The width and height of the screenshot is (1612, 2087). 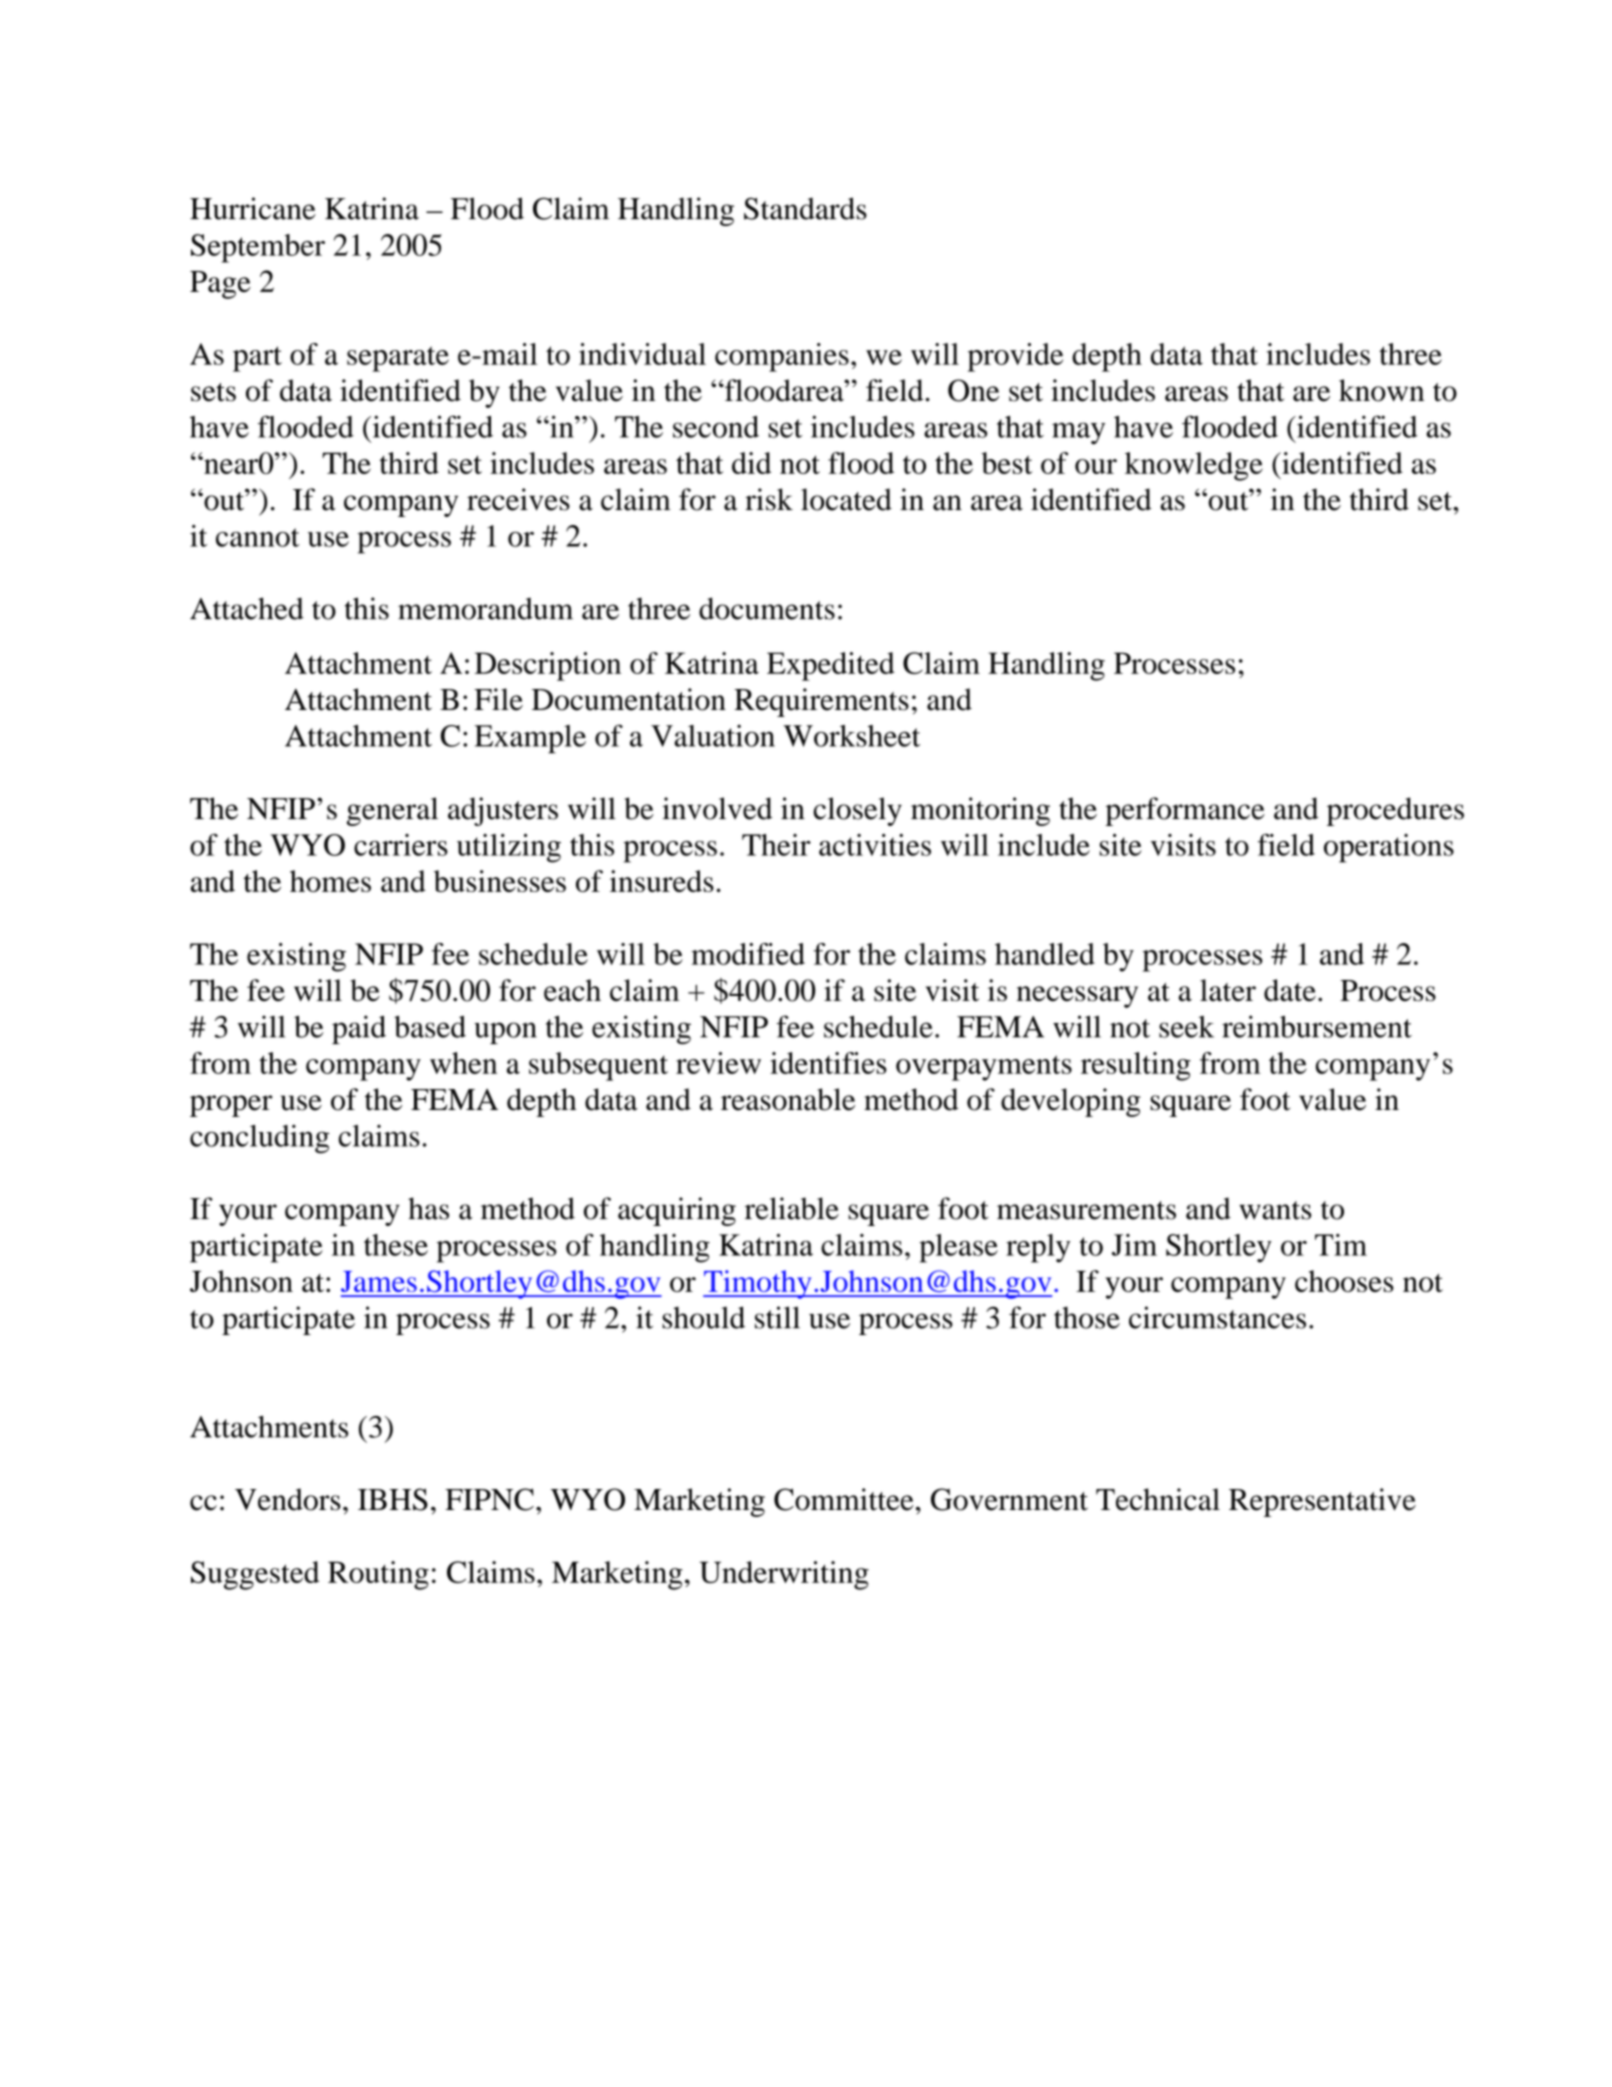 What do you see at coordinates (1381, 390) in the screenshot?
I see `known` at bounding box center [1381, 390].
